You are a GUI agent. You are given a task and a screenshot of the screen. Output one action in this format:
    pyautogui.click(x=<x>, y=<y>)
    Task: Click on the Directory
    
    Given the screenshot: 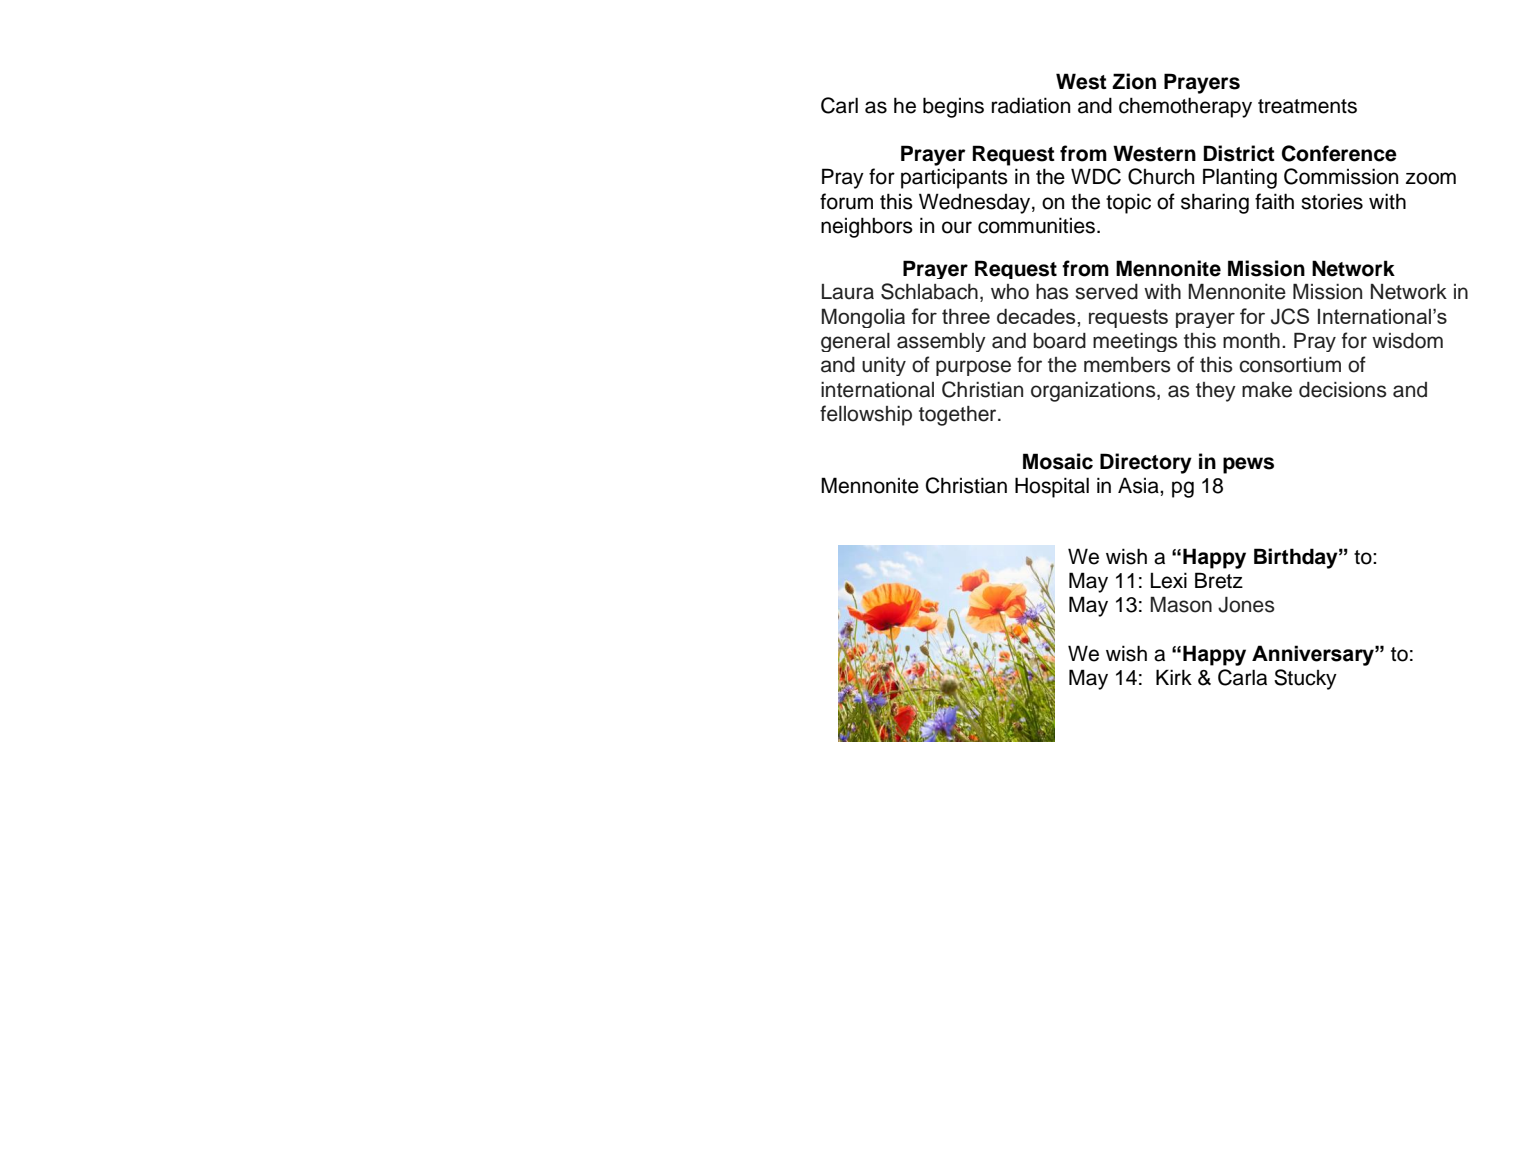 What is the action you would take?
    pyautogui.click(x=1146, y=463)
